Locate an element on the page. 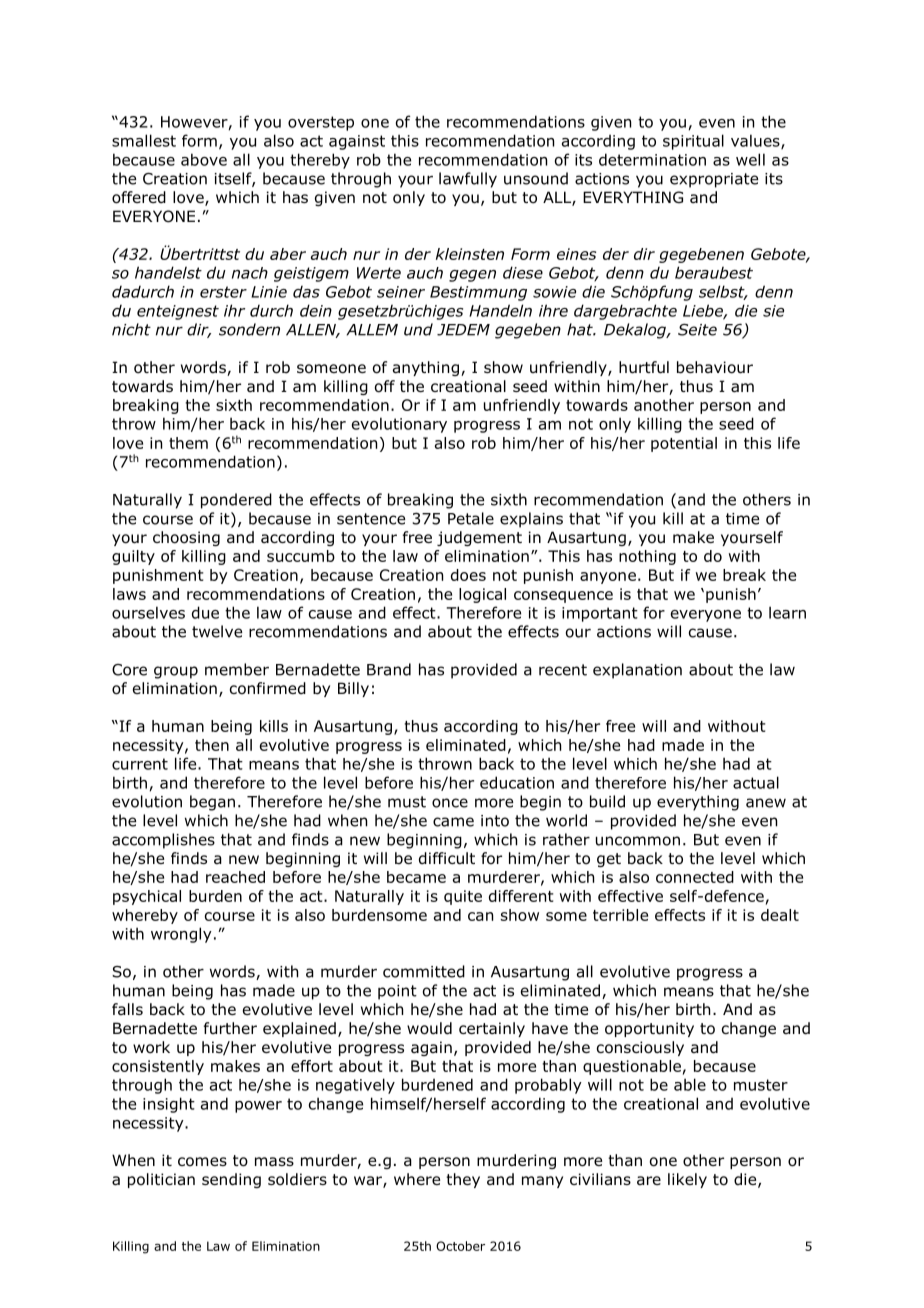 The height and width of the page is (1308, 924). explanation is located at coordinates (637, 671).
